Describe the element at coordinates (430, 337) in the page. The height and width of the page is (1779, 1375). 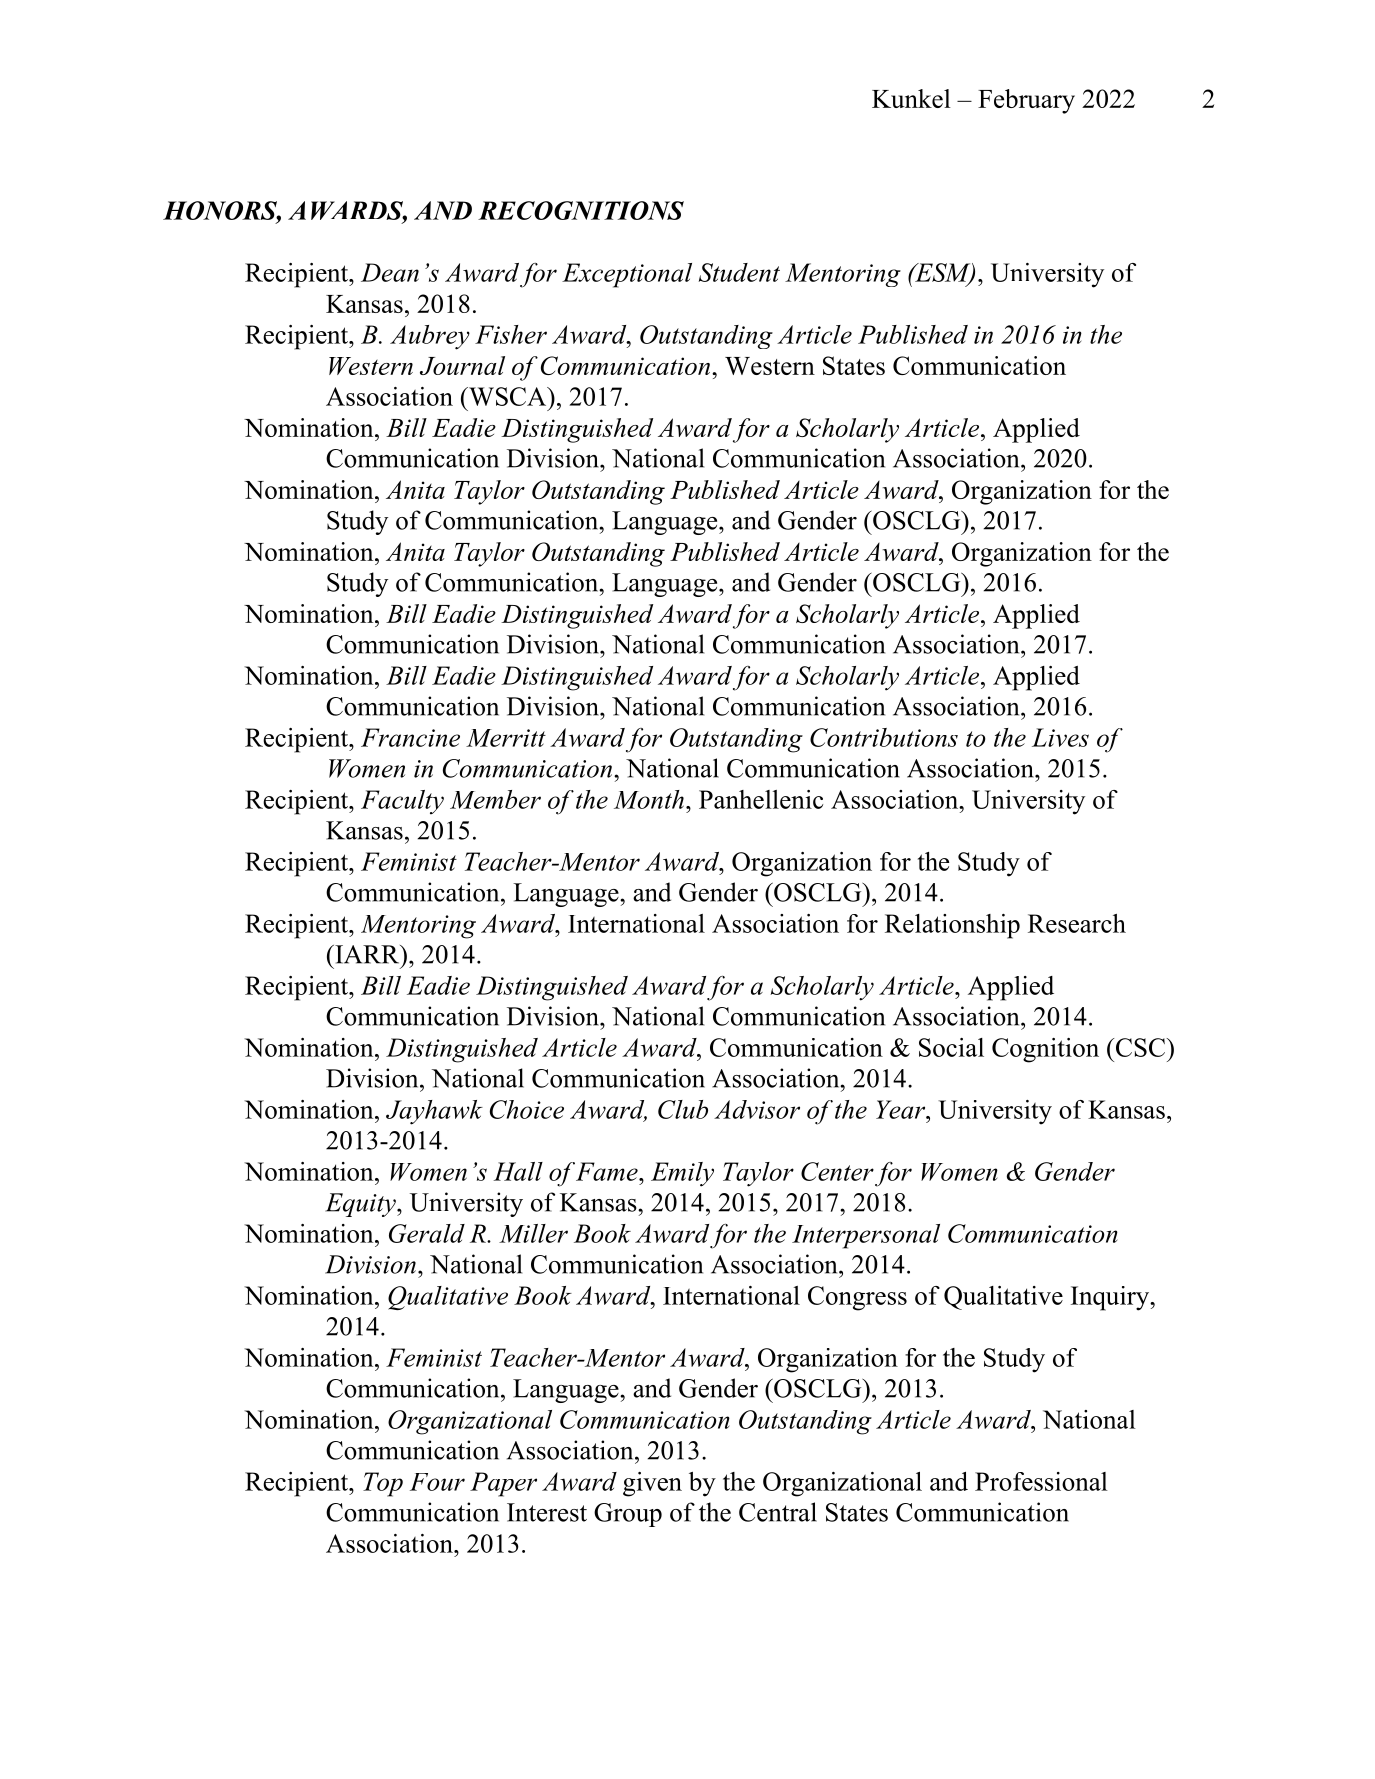
I see `Aubrey` at that location.
